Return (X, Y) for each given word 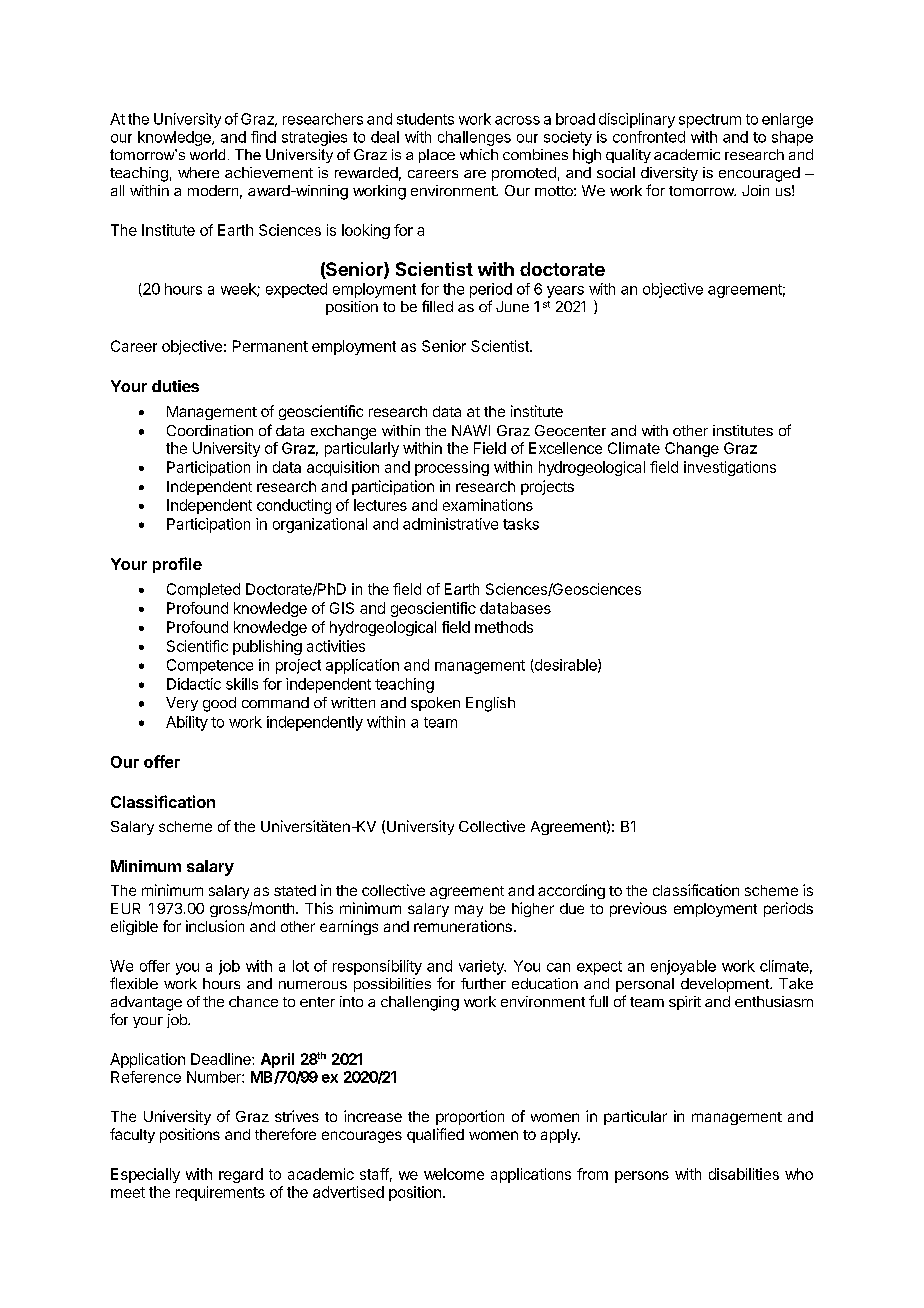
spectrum (710, 121)
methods (504, 627)
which (479, 154)
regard (241, 1175)
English (490, 704)
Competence (210, 666)
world (207, 154)
